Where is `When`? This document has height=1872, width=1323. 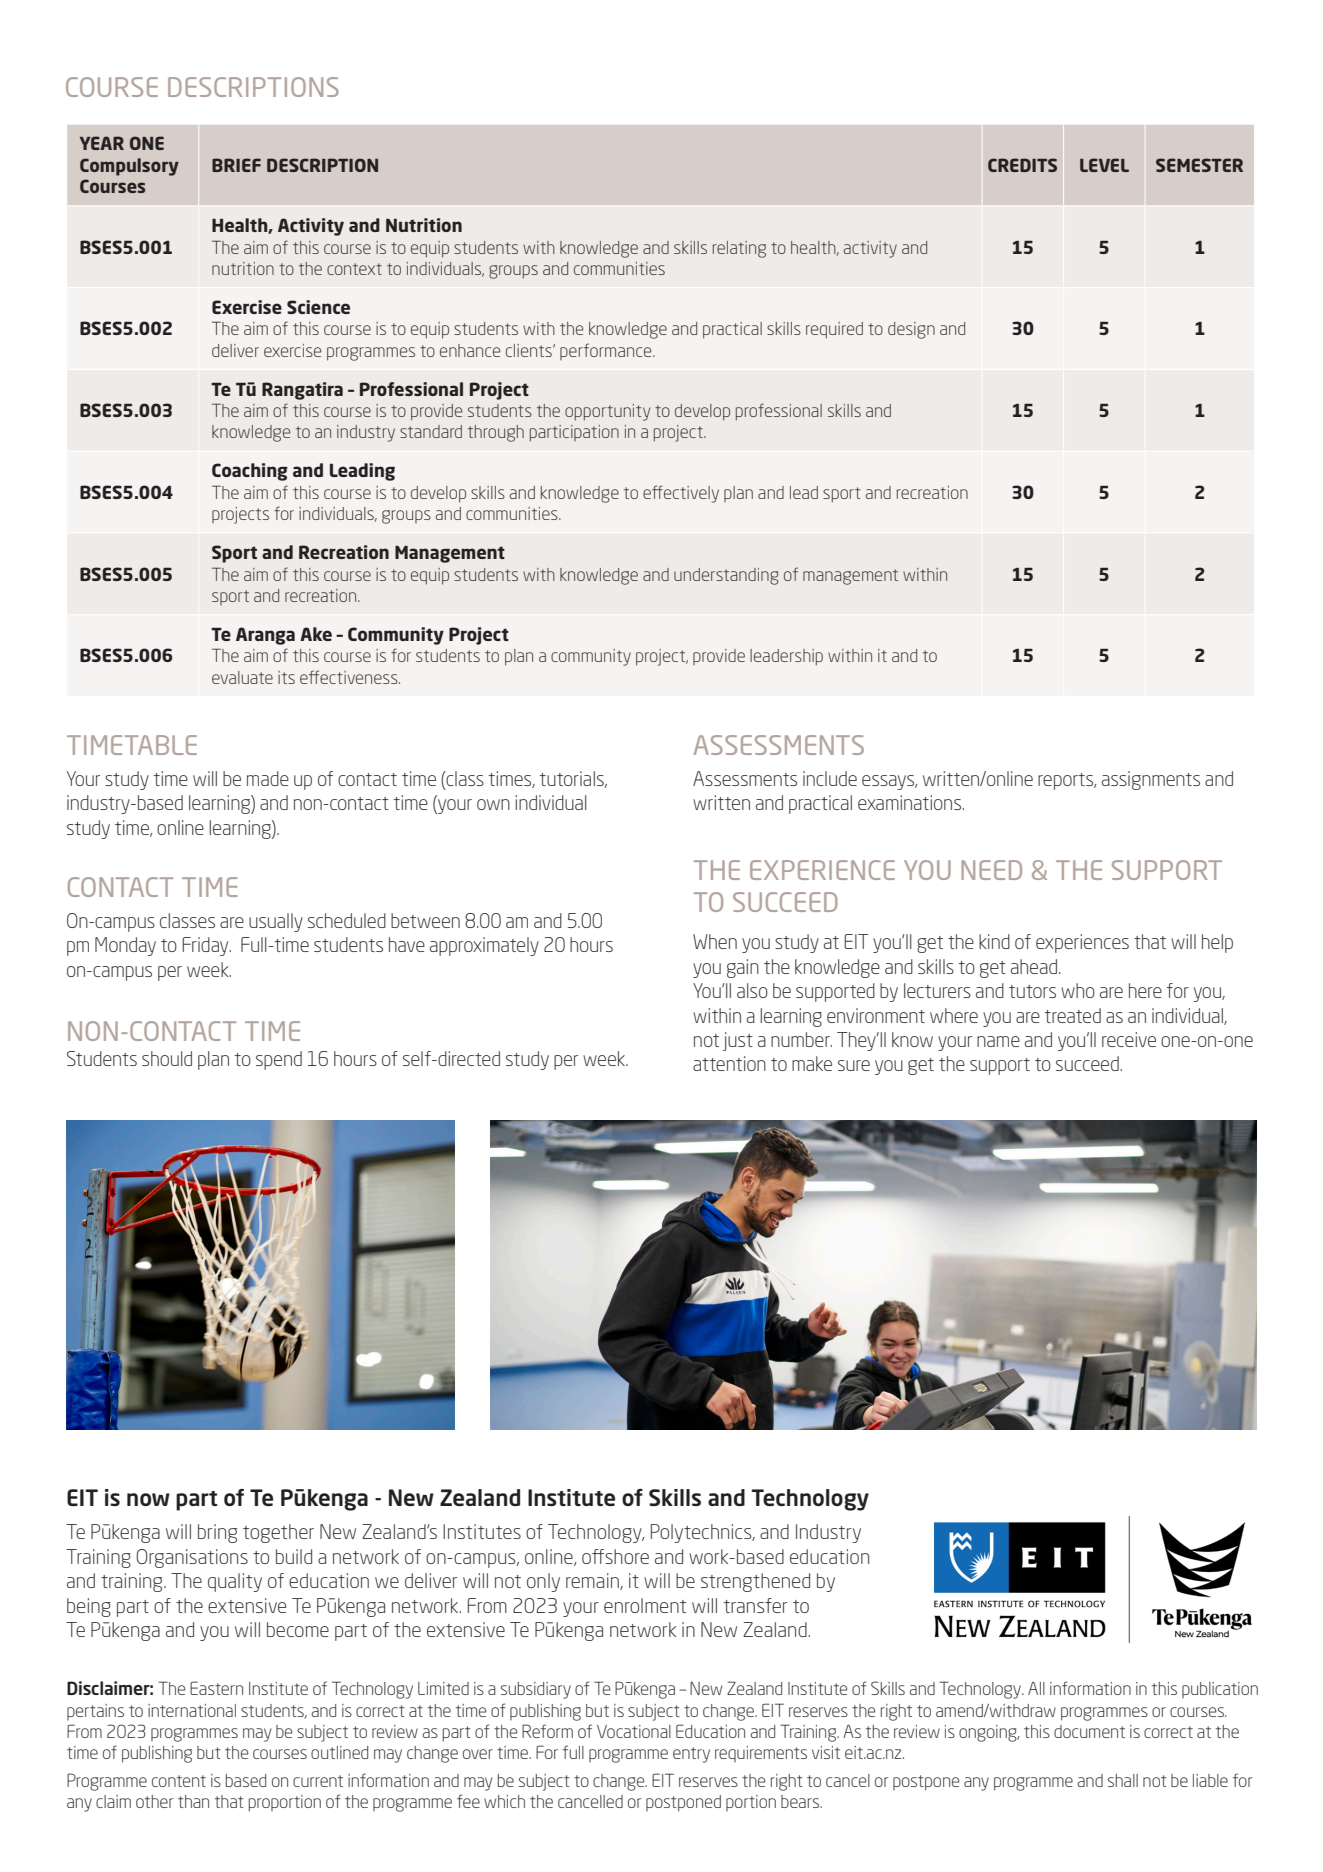 When is located at coordinates (715, 941).
